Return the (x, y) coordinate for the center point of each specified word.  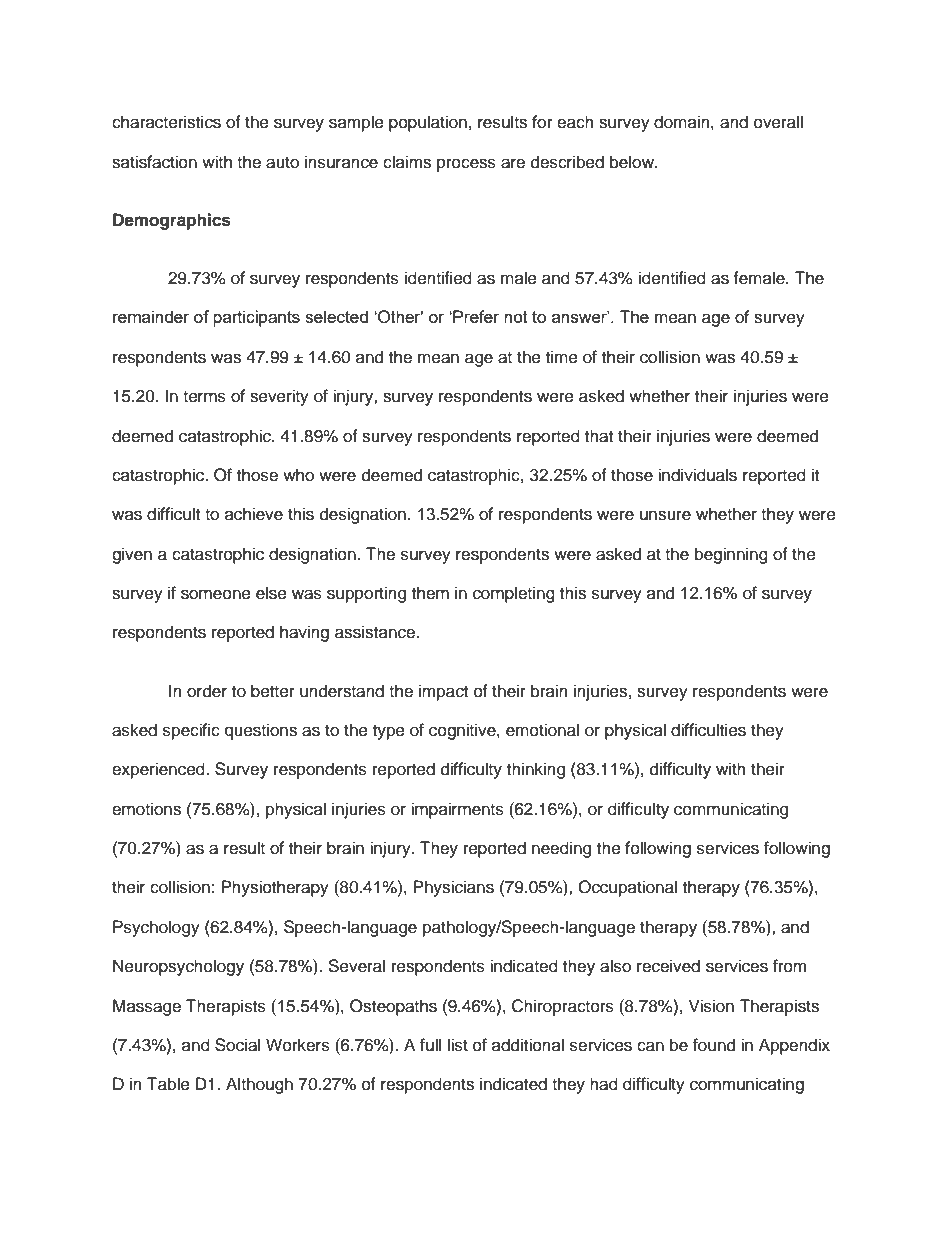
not (516, 317)
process (466, 165)
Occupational (627, 888)
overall (778, 122)
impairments (457, 810)
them (430, 593)
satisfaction (154, 162)
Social (237, 1045)
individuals (697, 475)
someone (216, 594)
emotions (146, 809)
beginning (731, 555)
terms (204, 397)
